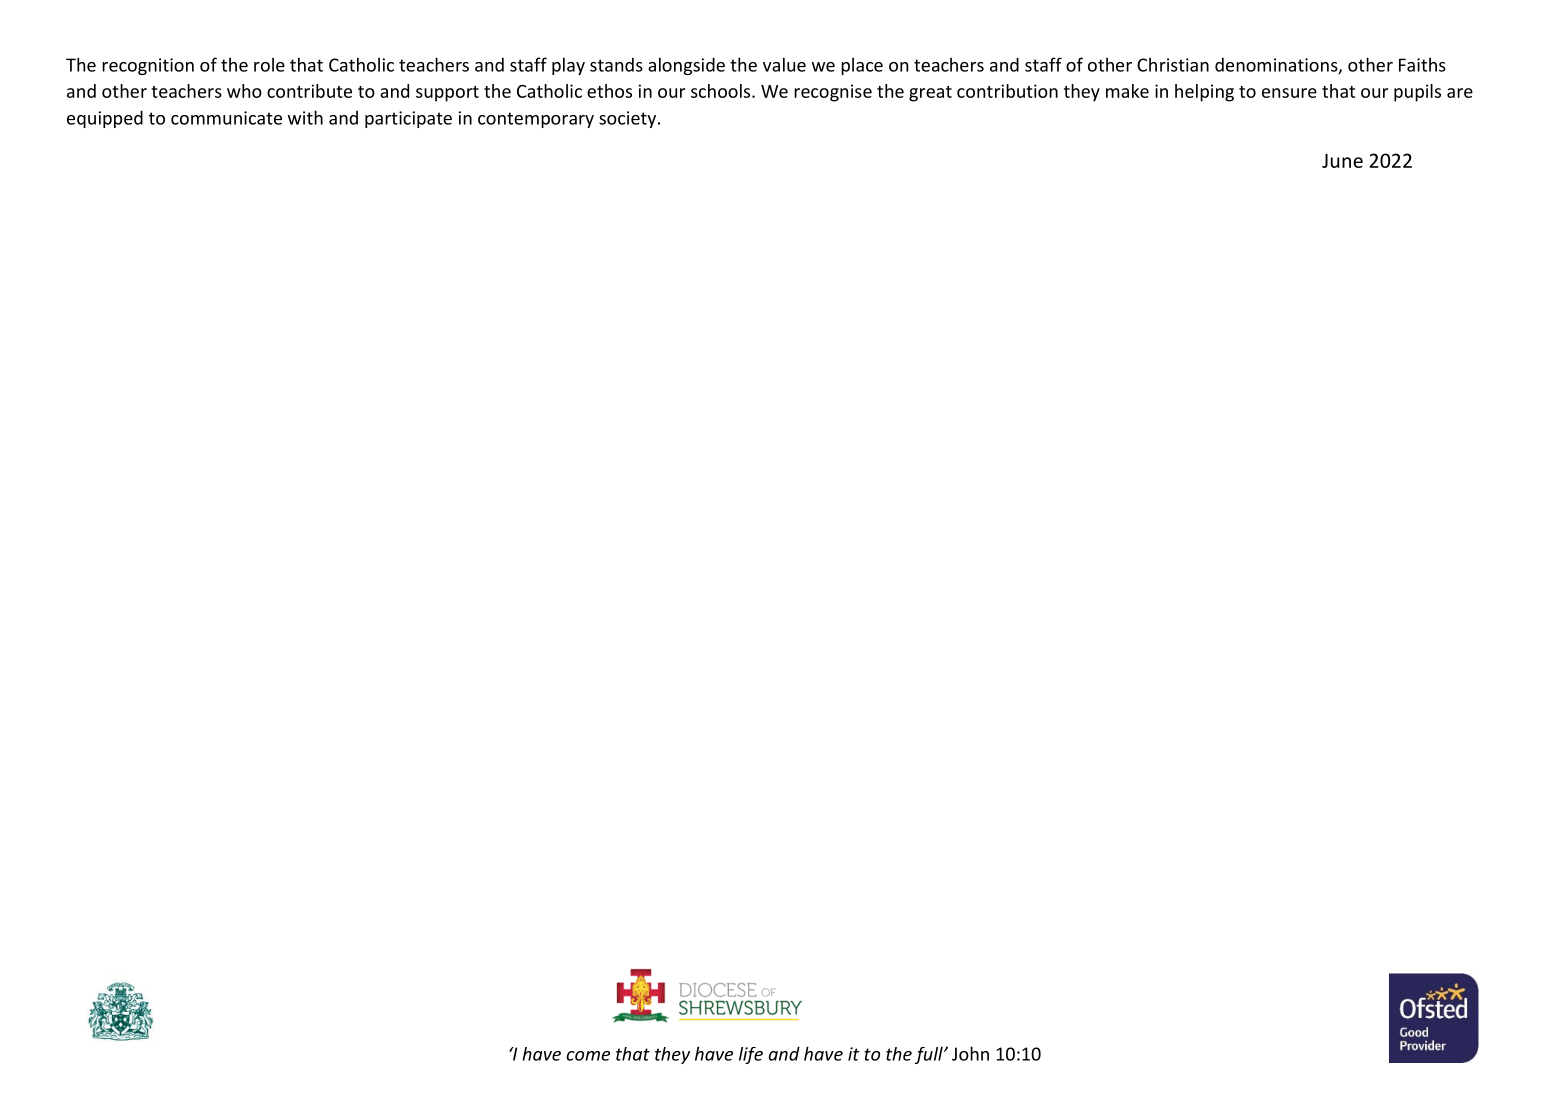 Image resolution: width=1546 pixels, height=1093 pixels. What do you see at coordinates (1204, 93) in the page?
I see `helping` at bounding box center [1204, 93].
